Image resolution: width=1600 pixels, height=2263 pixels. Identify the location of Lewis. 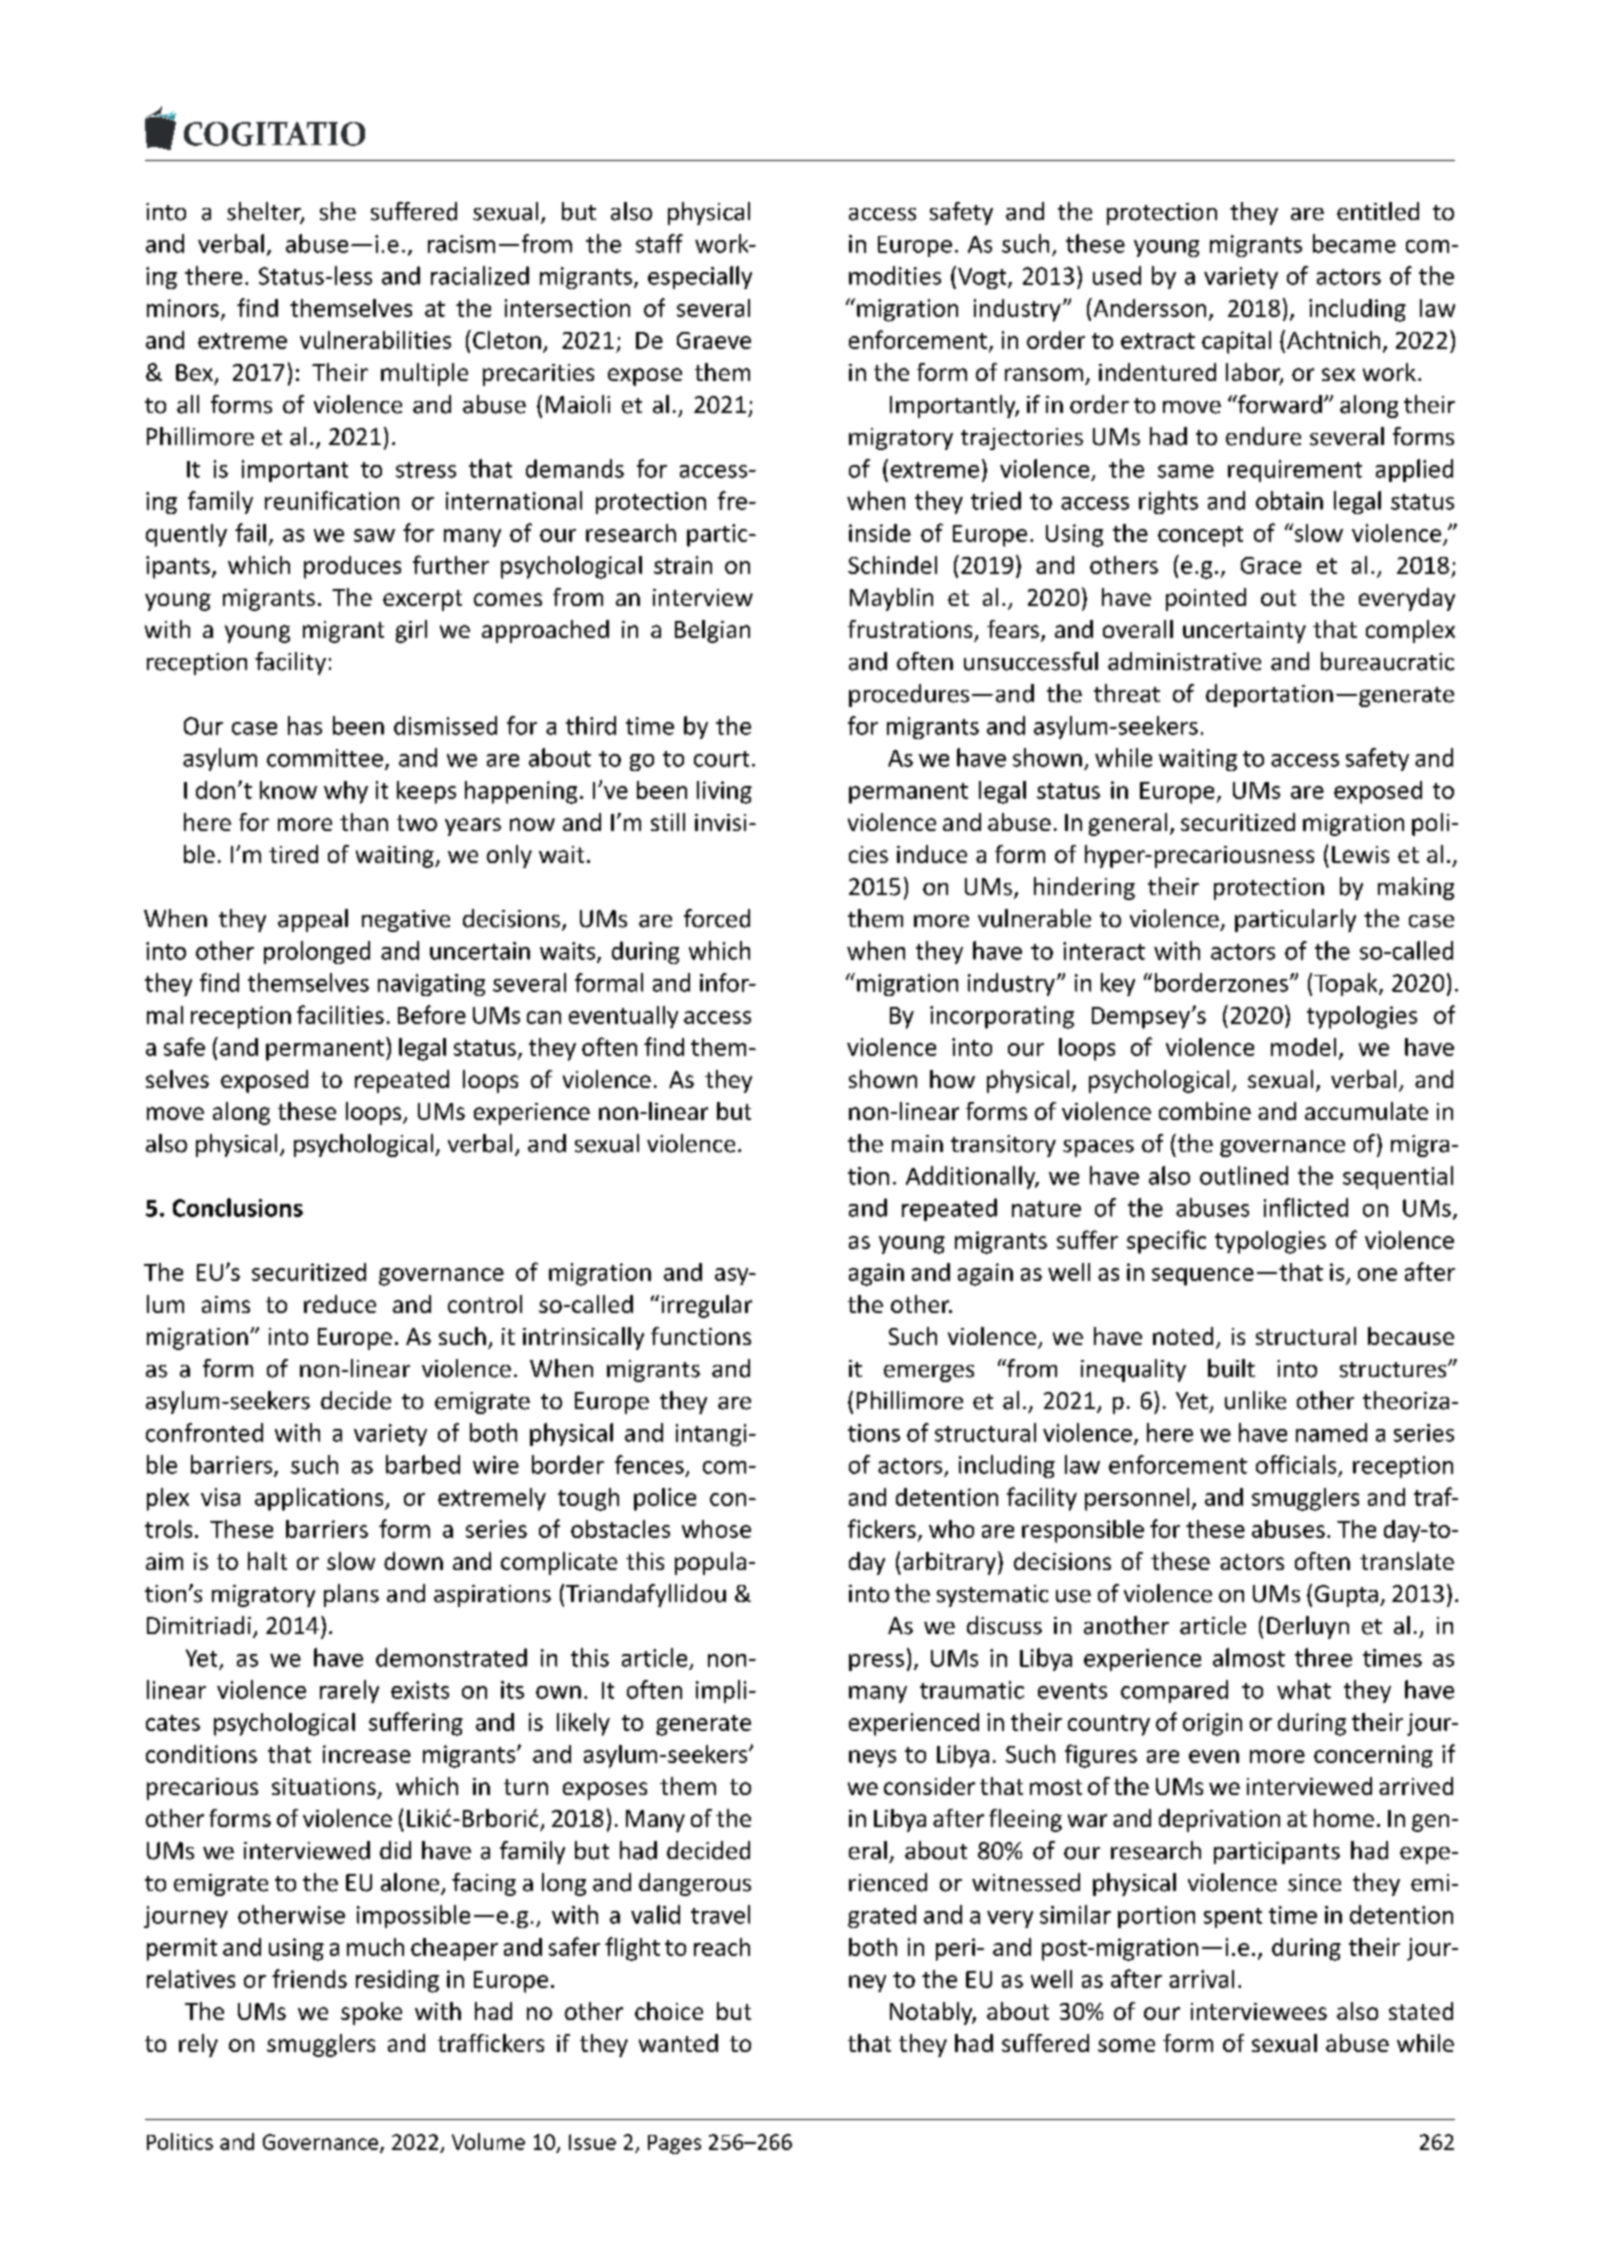
(1360, 854).
